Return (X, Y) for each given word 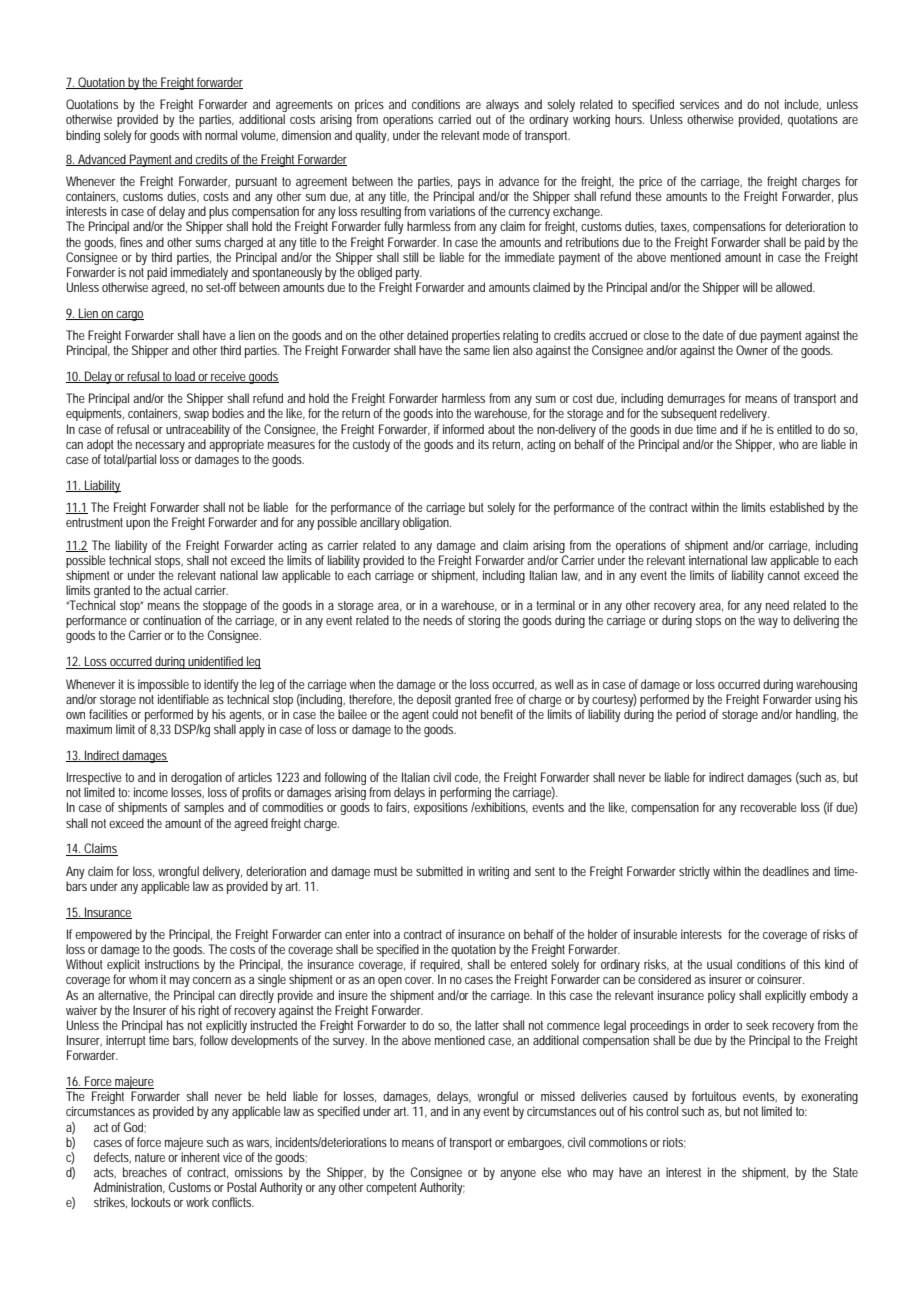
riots (674, 1142)
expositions (441, 808)
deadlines (786, 871)
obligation (427, 523)
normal (221, 135)
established (797, 507)
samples (204, 808)
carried (454, 119)
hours (629, 119)
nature (150, 1157)
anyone (518, 1175)
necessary (160, 447)
